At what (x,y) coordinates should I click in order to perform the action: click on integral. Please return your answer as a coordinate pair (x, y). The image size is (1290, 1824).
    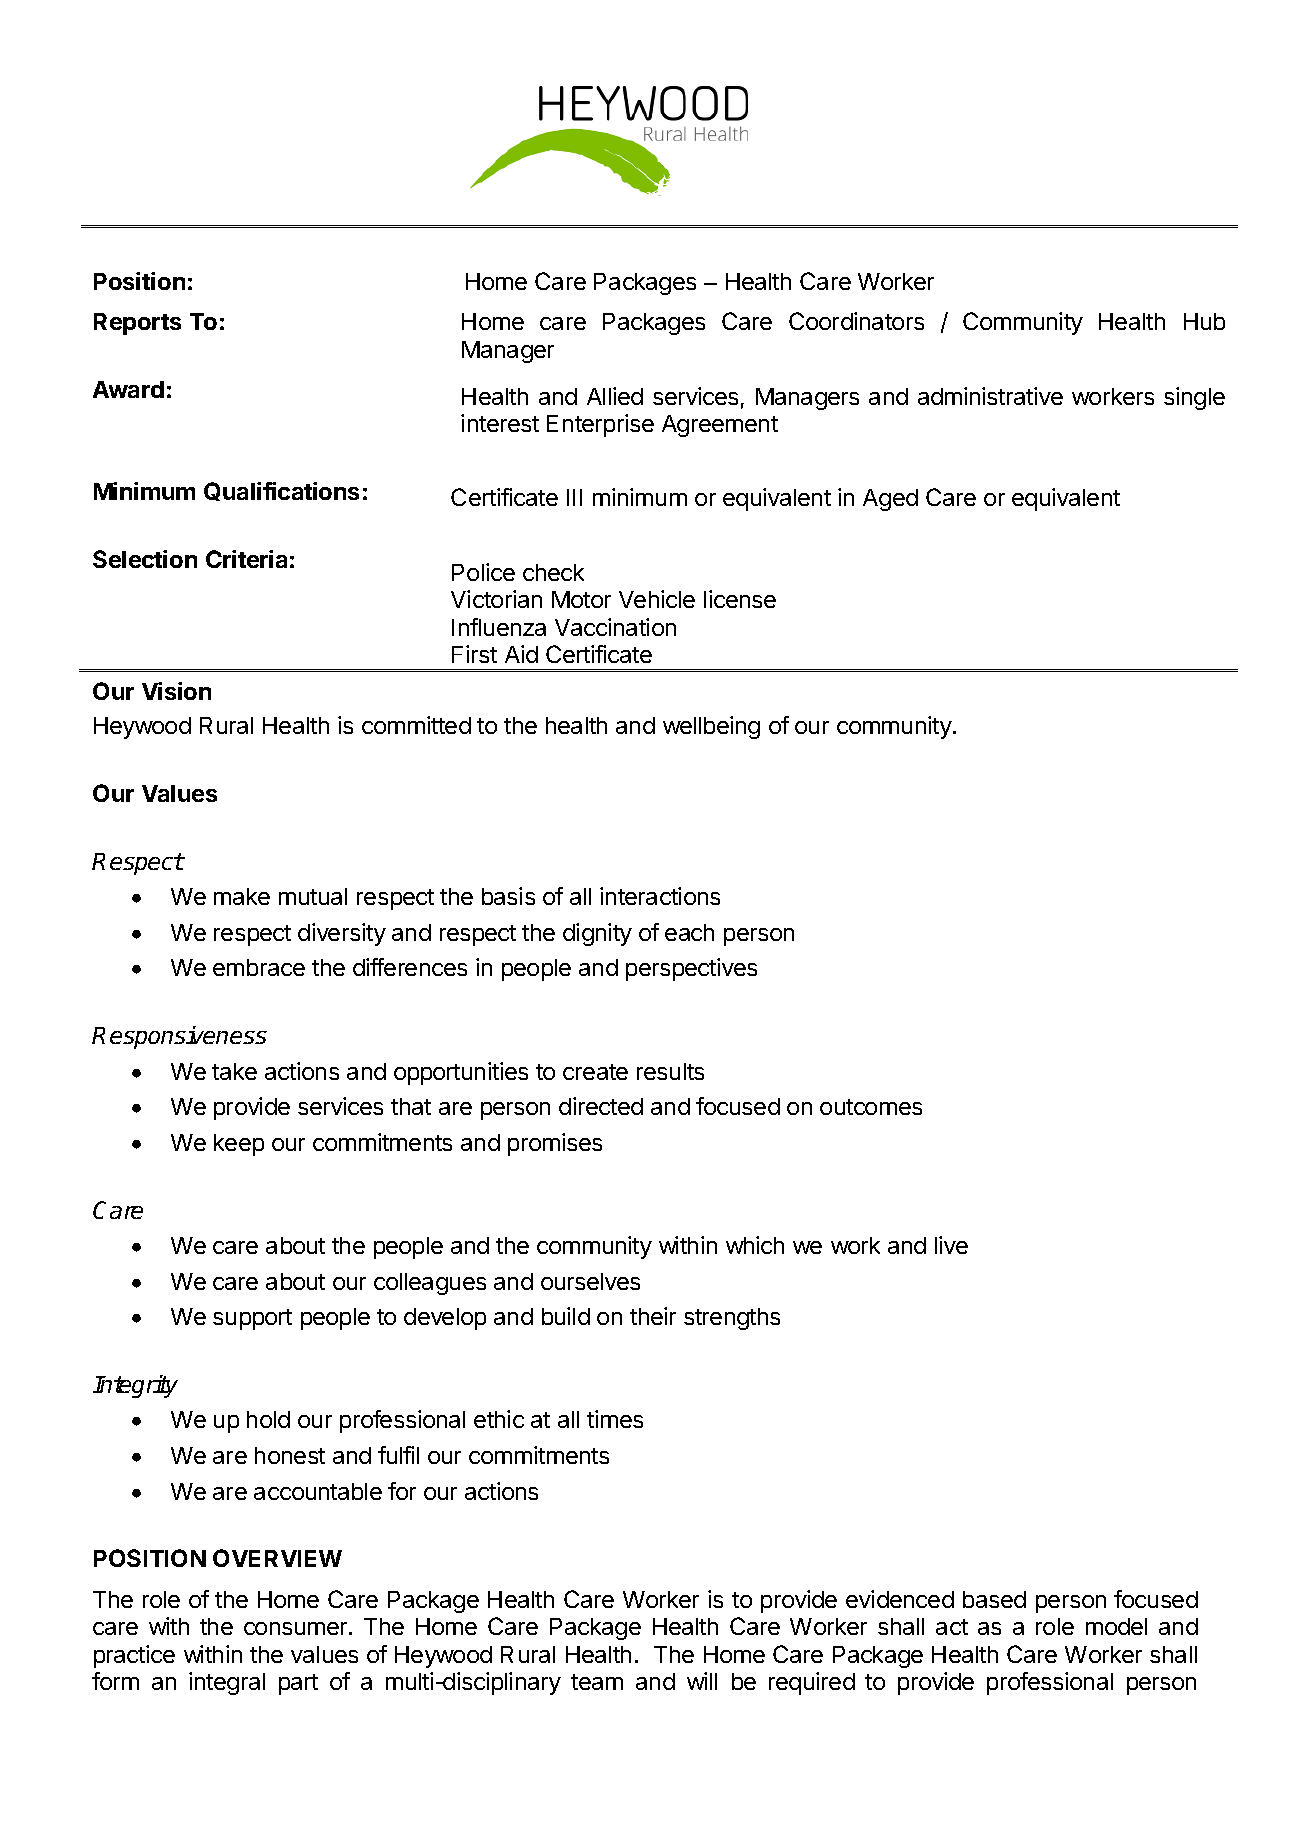
    Looking at the image, I should click on (227, 1683).
